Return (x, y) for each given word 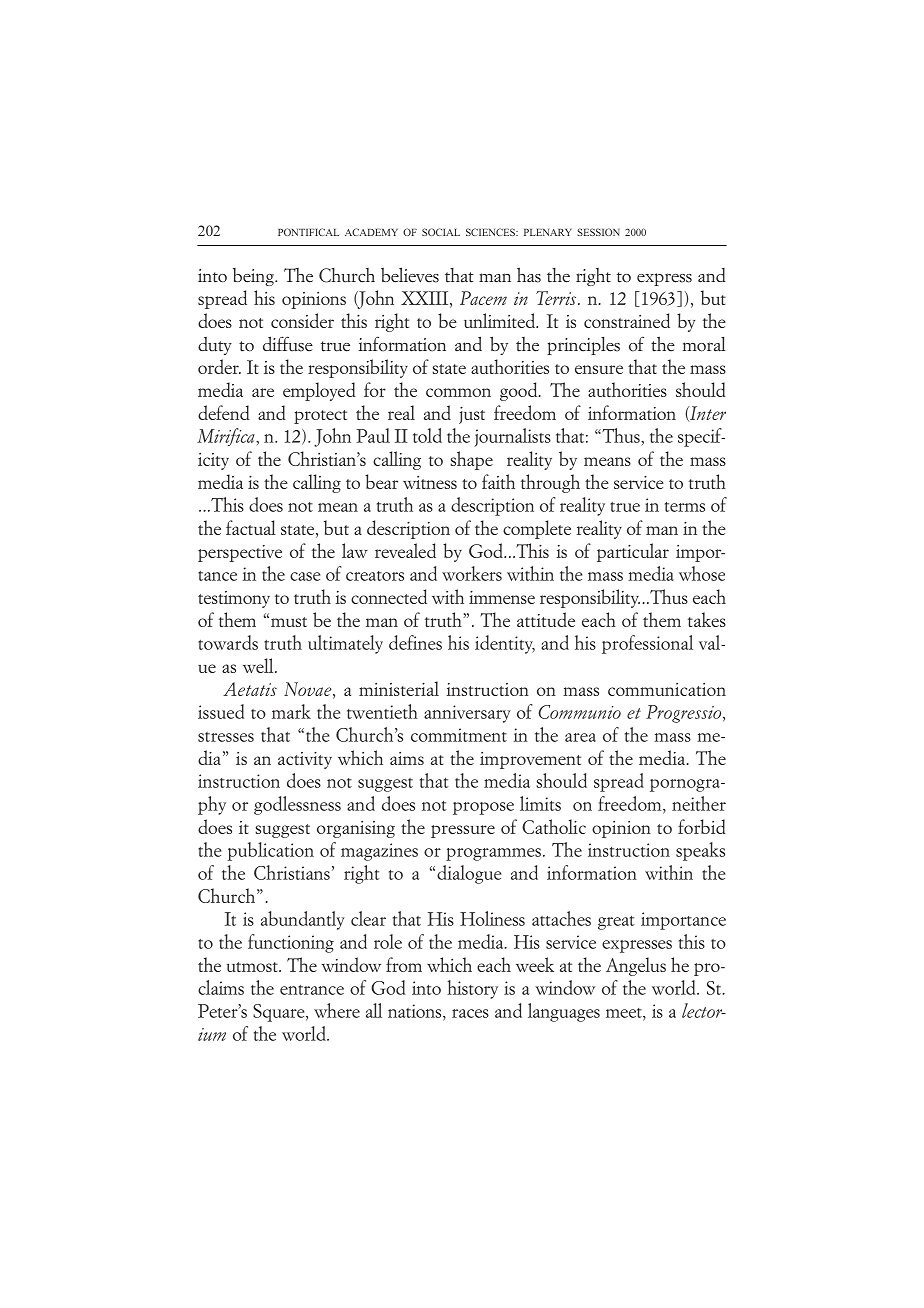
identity (505, 644)
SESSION (598, 232)
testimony (234, 599)
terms (685, 507)
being (254, 277)
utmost (253, 967)
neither (699, 803)
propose (483, 808)
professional (647, 644)
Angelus (636, 966)
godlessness (297, 805)
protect (320, 417)
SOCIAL (441, 232)
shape (471, 460)
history (472, 989)
